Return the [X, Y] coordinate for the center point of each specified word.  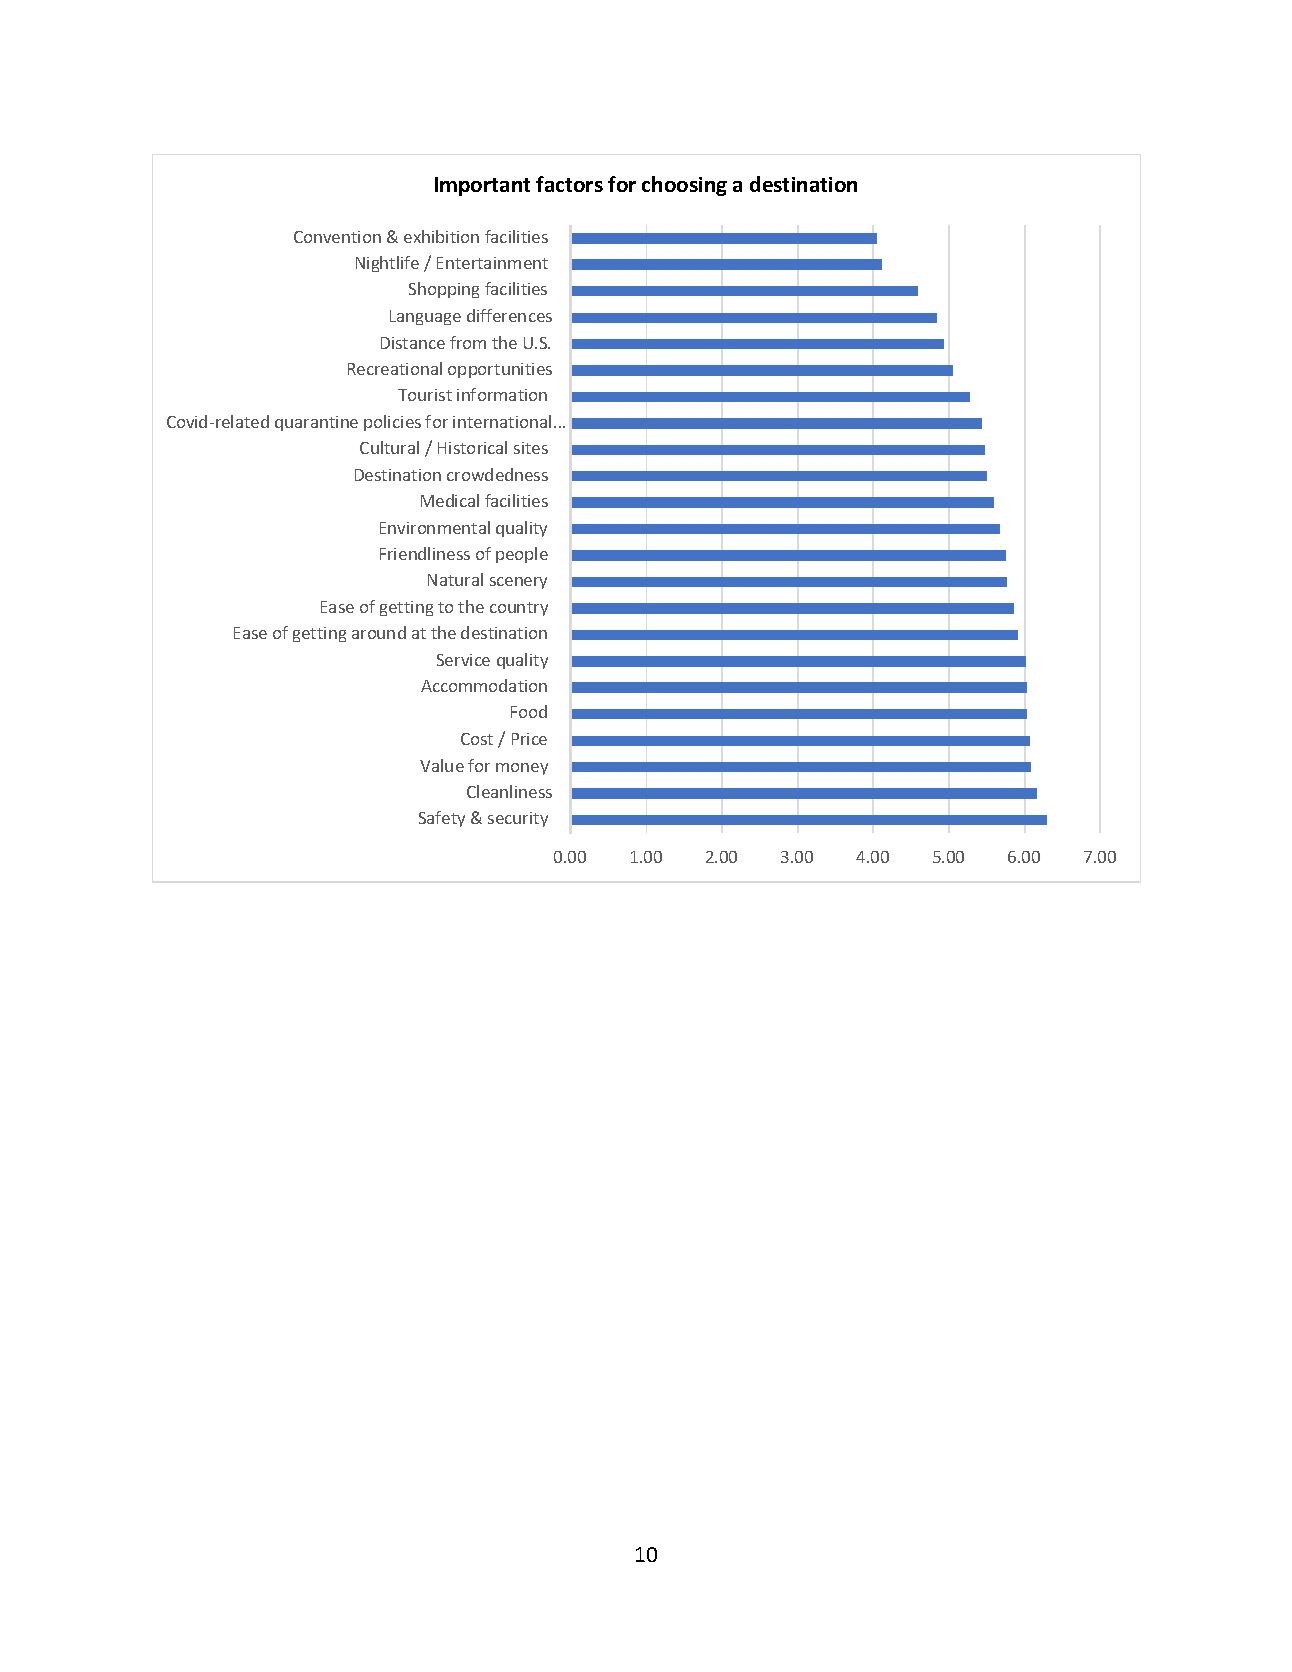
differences [509, 315]
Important [482, 186]
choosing [684, 186]
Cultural [389, 447]
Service [463, 660]
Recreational [395, 368]
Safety [442, 819]
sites [531, 448]
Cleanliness [509, 791]
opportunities [500, 370]
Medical [450, 500]
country [519, 609]
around [379, 632]
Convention [337, 237]
